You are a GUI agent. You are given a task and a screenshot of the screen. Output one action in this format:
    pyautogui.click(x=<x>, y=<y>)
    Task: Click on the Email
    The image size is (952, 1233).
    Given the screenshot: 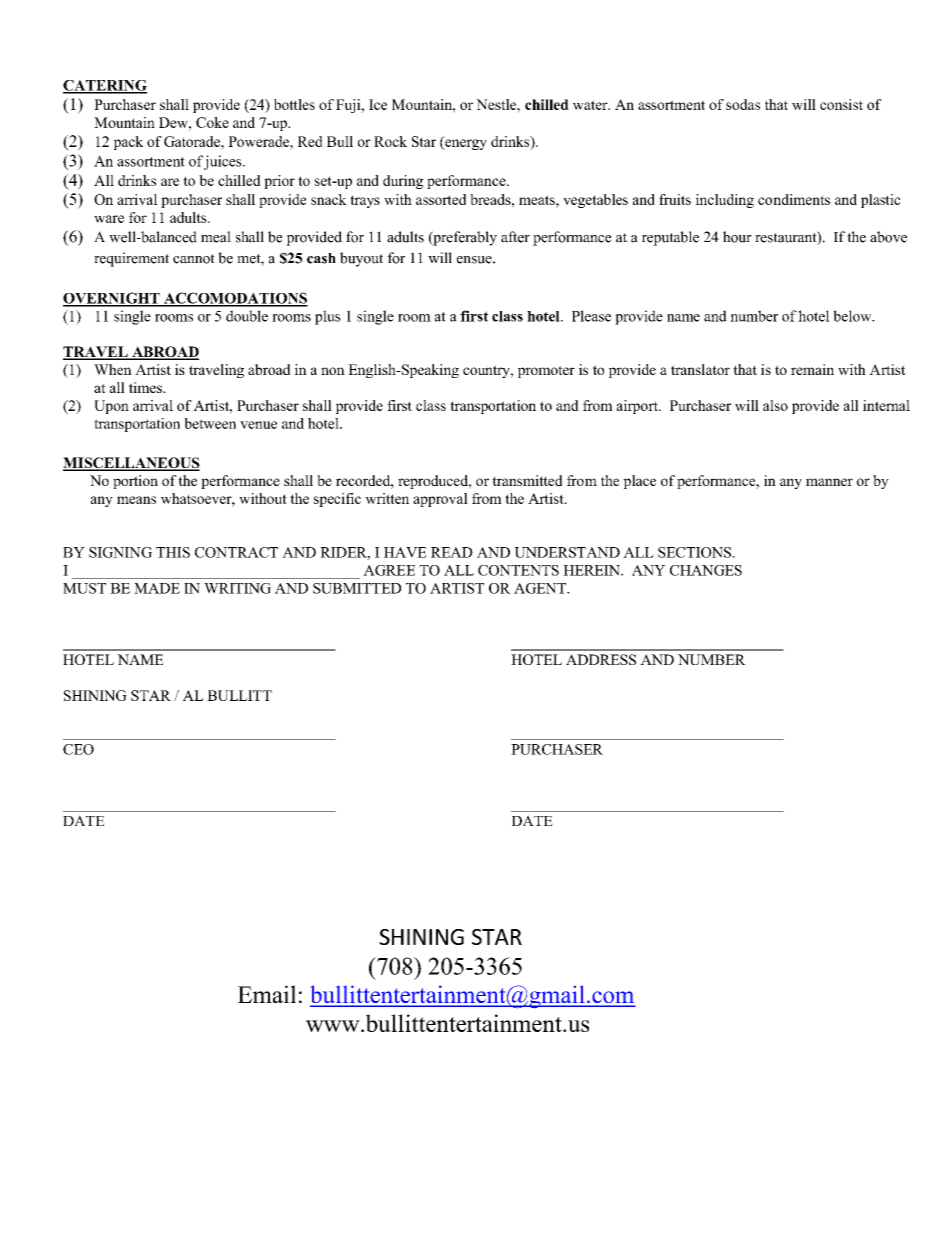 What is the action you would take?
    pyautogui.click(x=267, y=994)
